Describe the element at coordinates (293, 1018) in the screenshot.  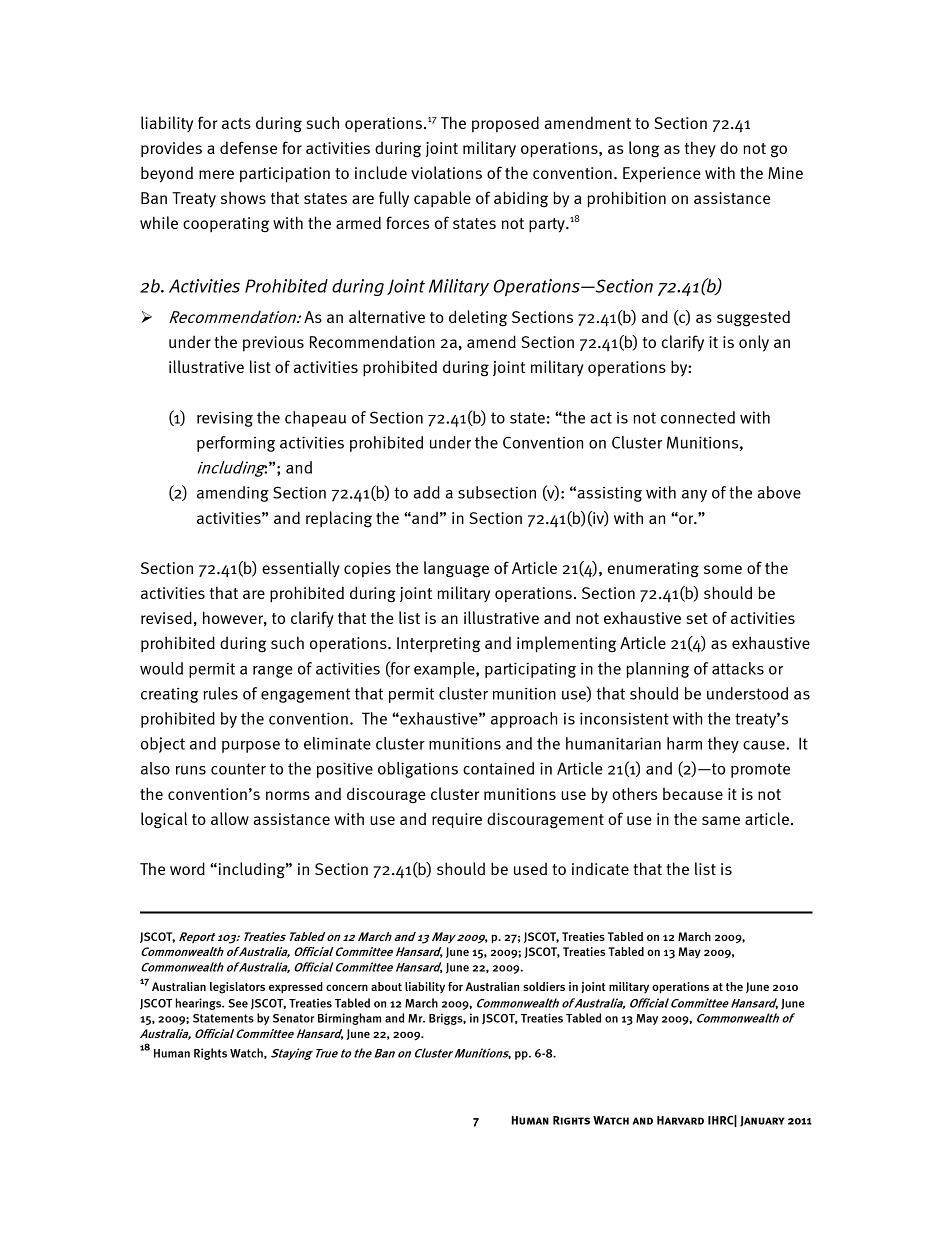
I see `Senator` at that location.
